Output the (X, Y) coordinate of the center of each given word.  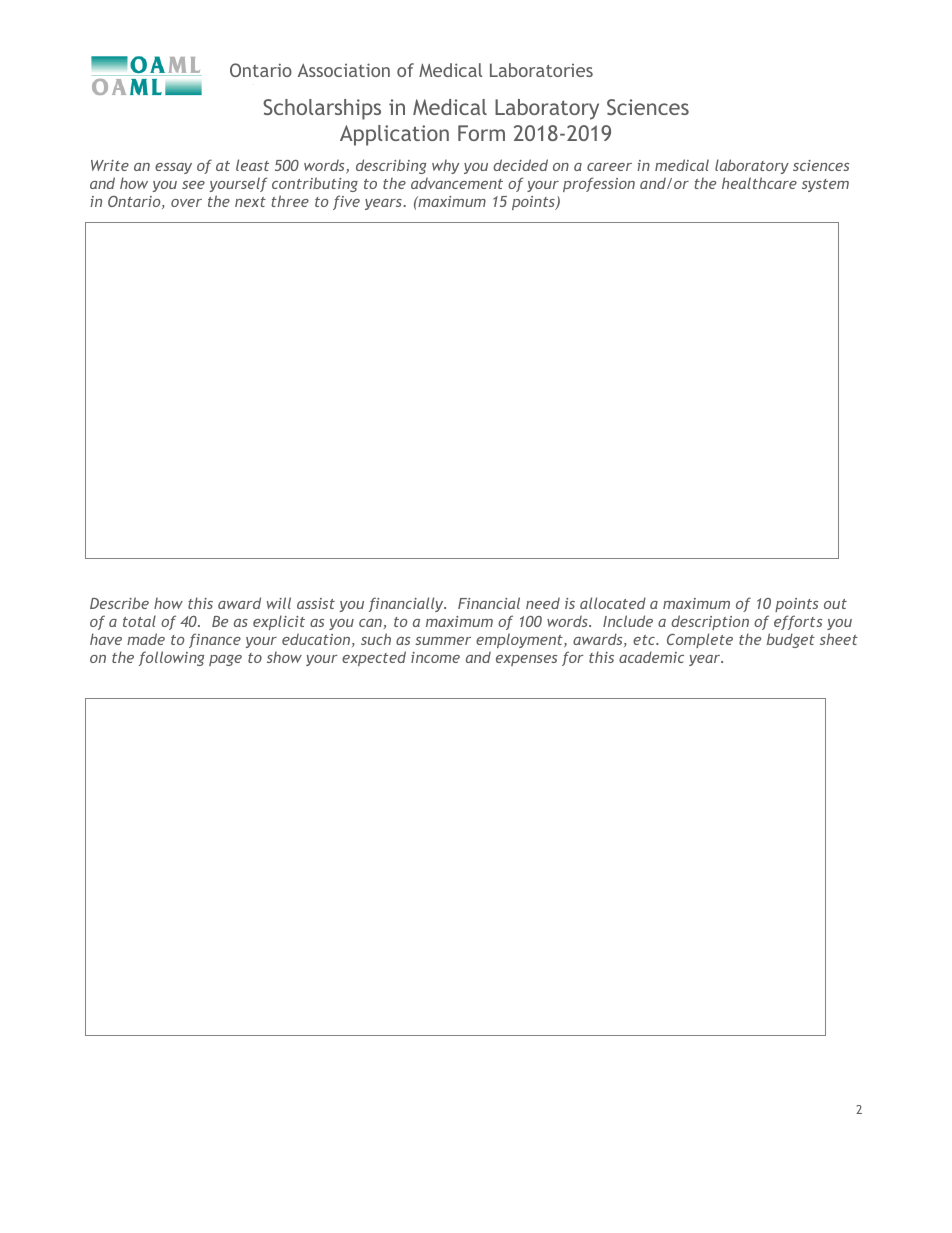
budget (790, 640)
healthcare (759, 183)
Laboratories (541, 70)
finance (215, 640)
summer (443, 641)
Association (344, 70)
